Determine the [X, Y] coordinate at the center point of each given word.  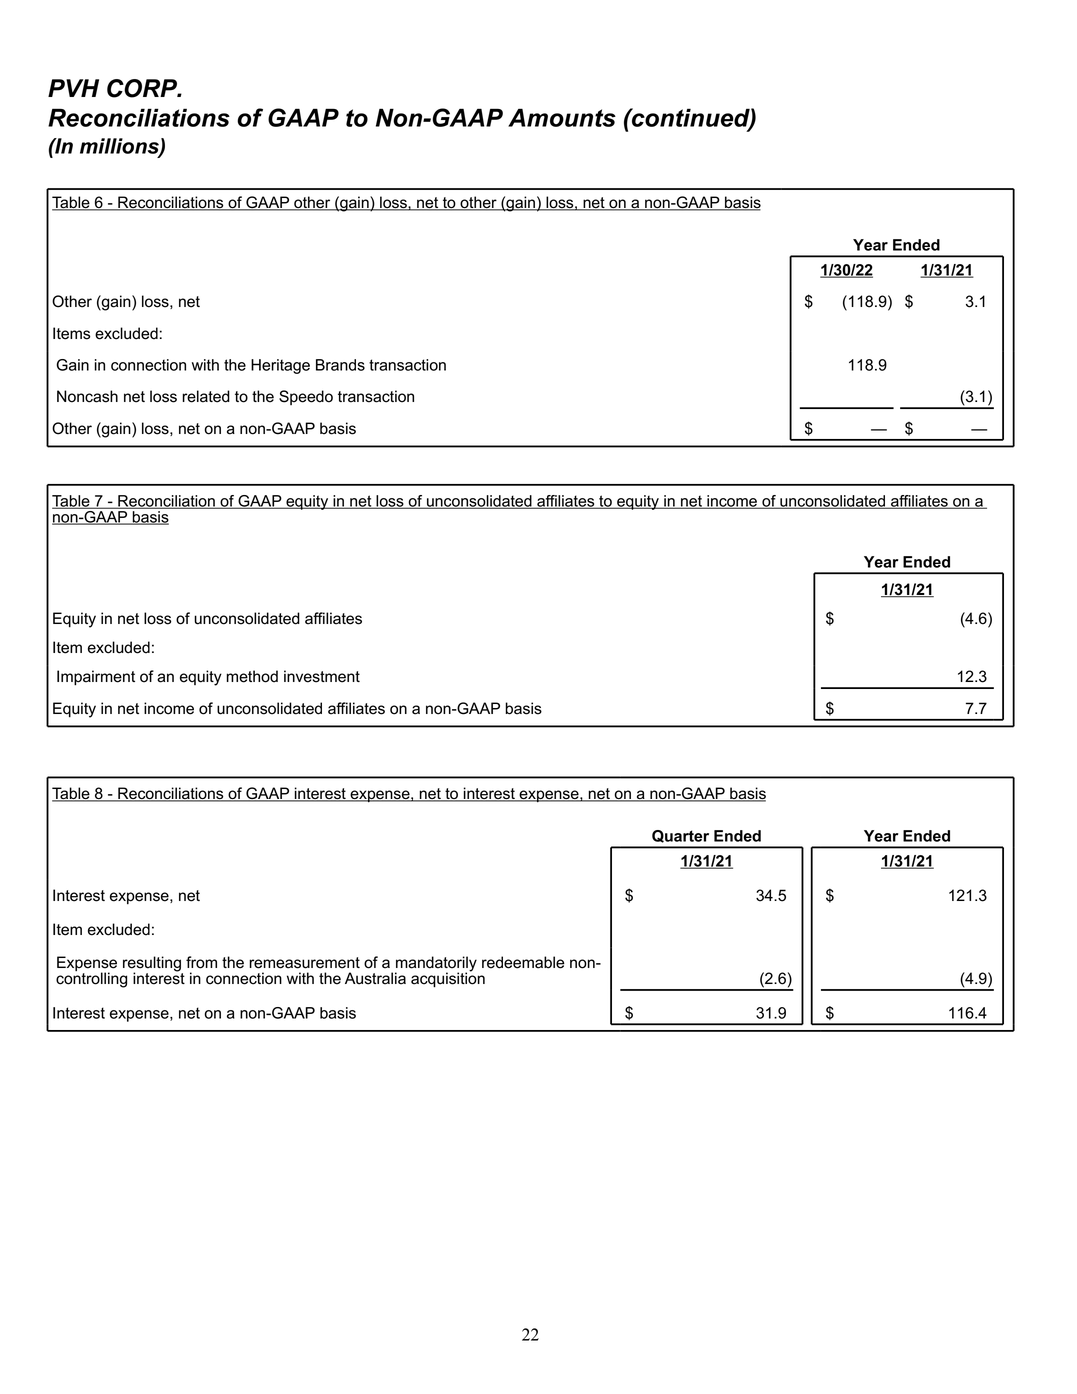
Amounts [562, 117]
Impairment [96, 678]
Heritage [280, 366]
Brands [340, 365]
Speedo [306, 397]
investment [322, 676]
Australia [375, 978]
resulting [153, 965]
